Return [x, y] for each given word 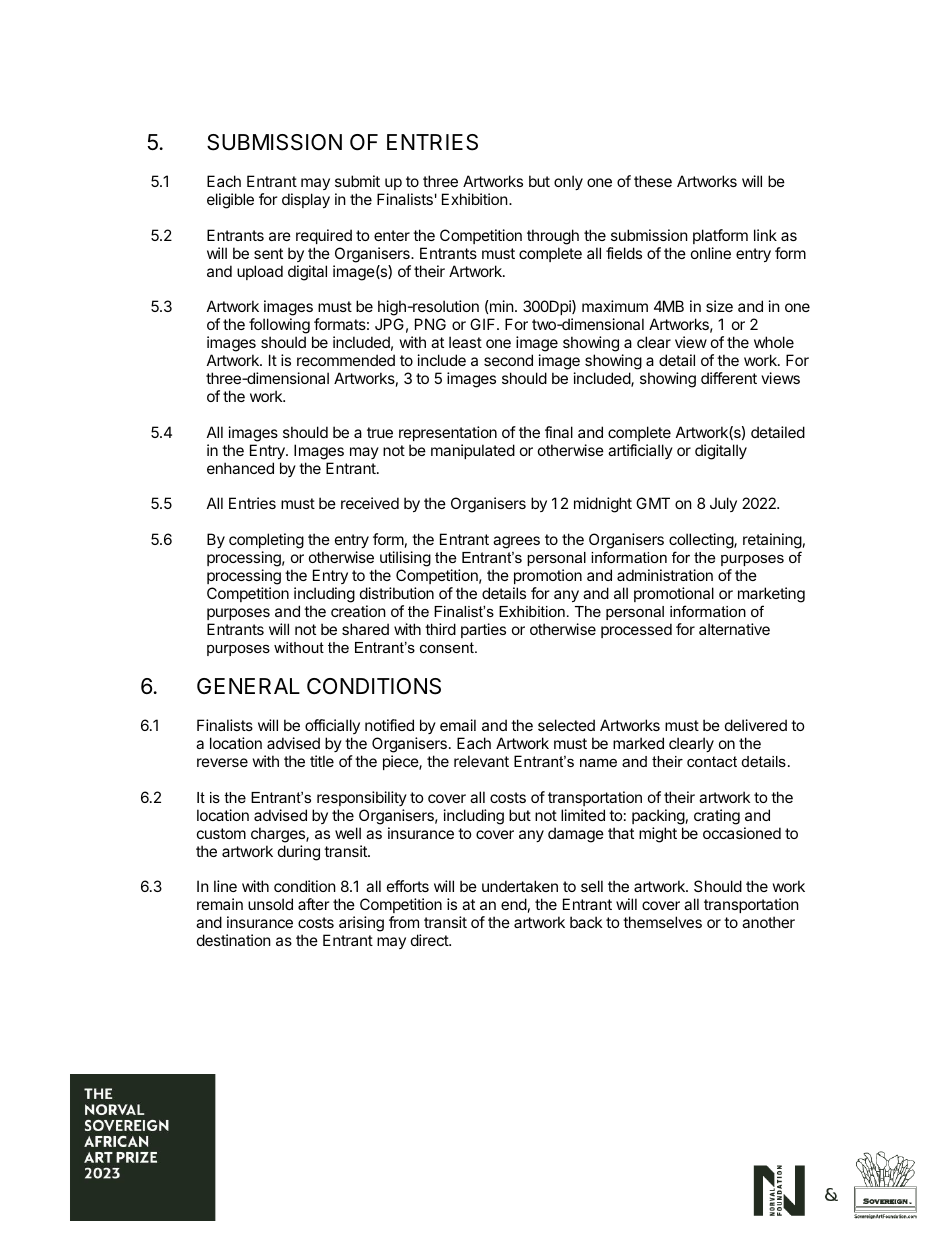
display [306, 200]
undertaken [520, 886]
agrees [516, 542]
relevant [481, 761]
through [553, 237]
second [508, 360]
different [729, 378]
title [322, 761]
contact [712, 761]
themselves [662, 922]
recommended [346, 360]
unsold [270, 904]
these [653, 181]
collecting [702, 541]
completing [266, 541]
